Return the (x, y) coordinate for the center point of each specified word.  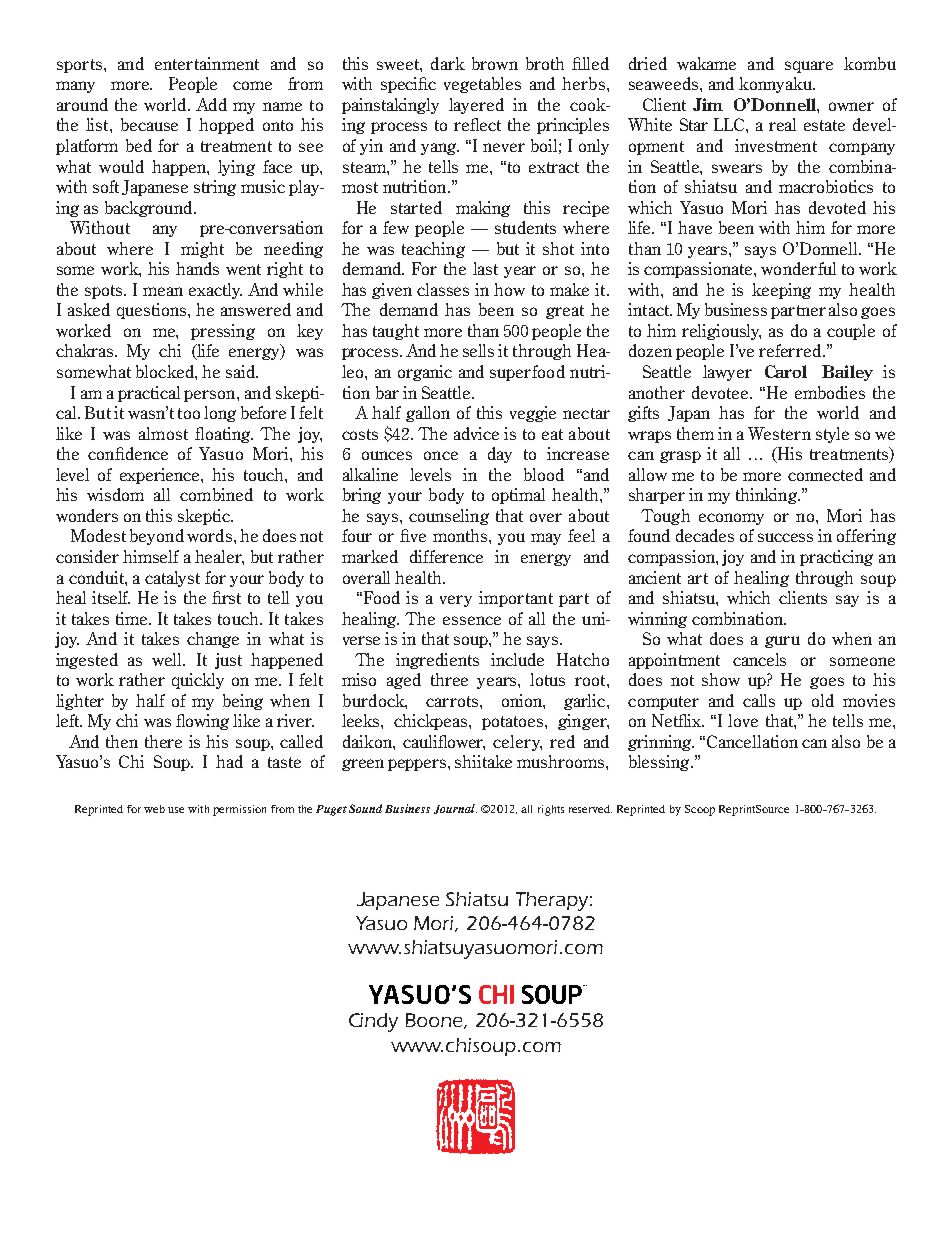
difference (446, 556)
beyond (157, 537)
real (782, 124)
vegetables (482, 85)
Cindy (373, 1022)
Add (211, 104)
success (785, 537)
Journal (455, 809)
